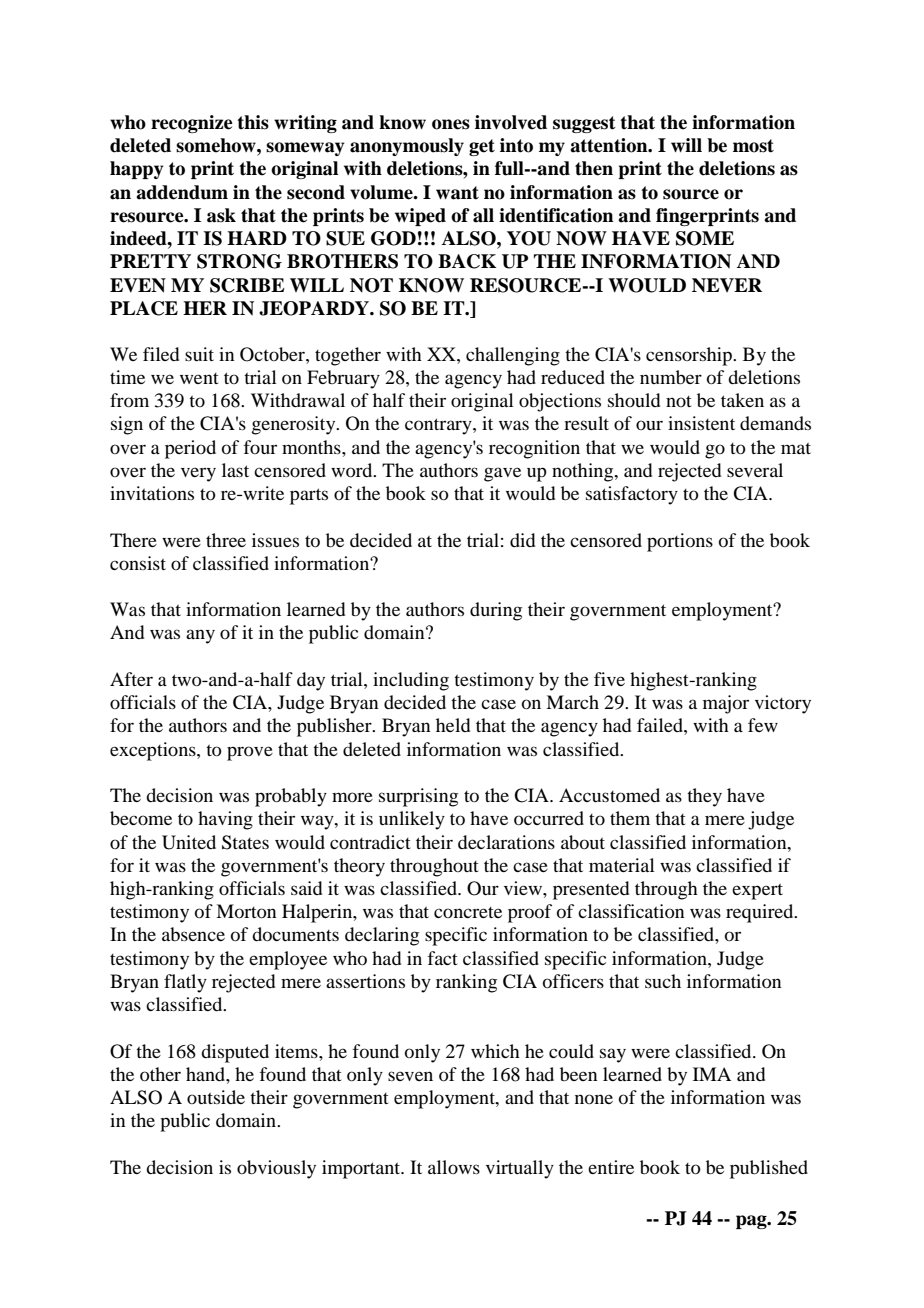  I want to click on during, so click(496, 611).
